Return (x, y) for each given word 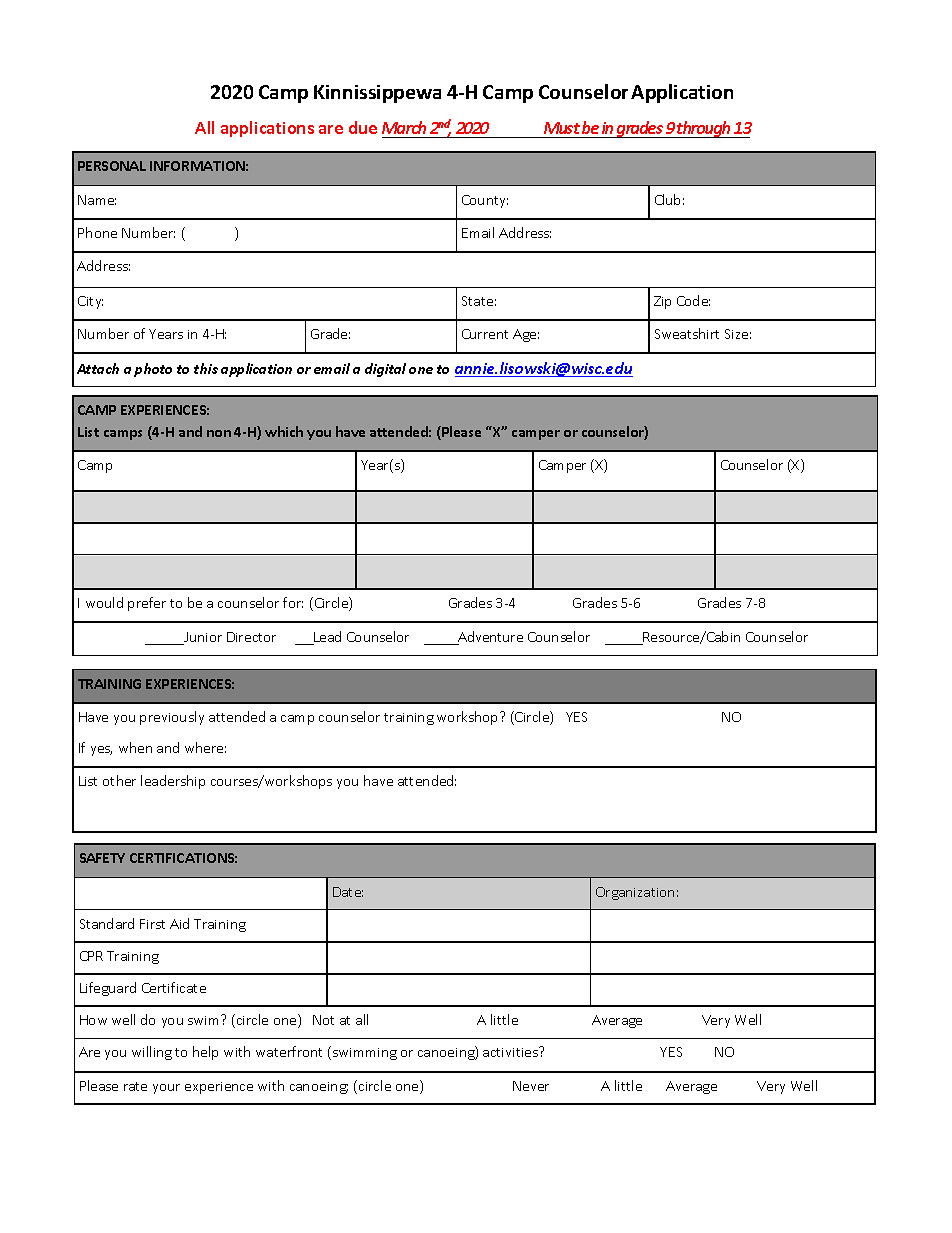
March (405, 129)
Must (561, 130)
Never (531, 1086)
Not (323, 1020)
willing (152, 1053)
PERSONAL (112, 166)
